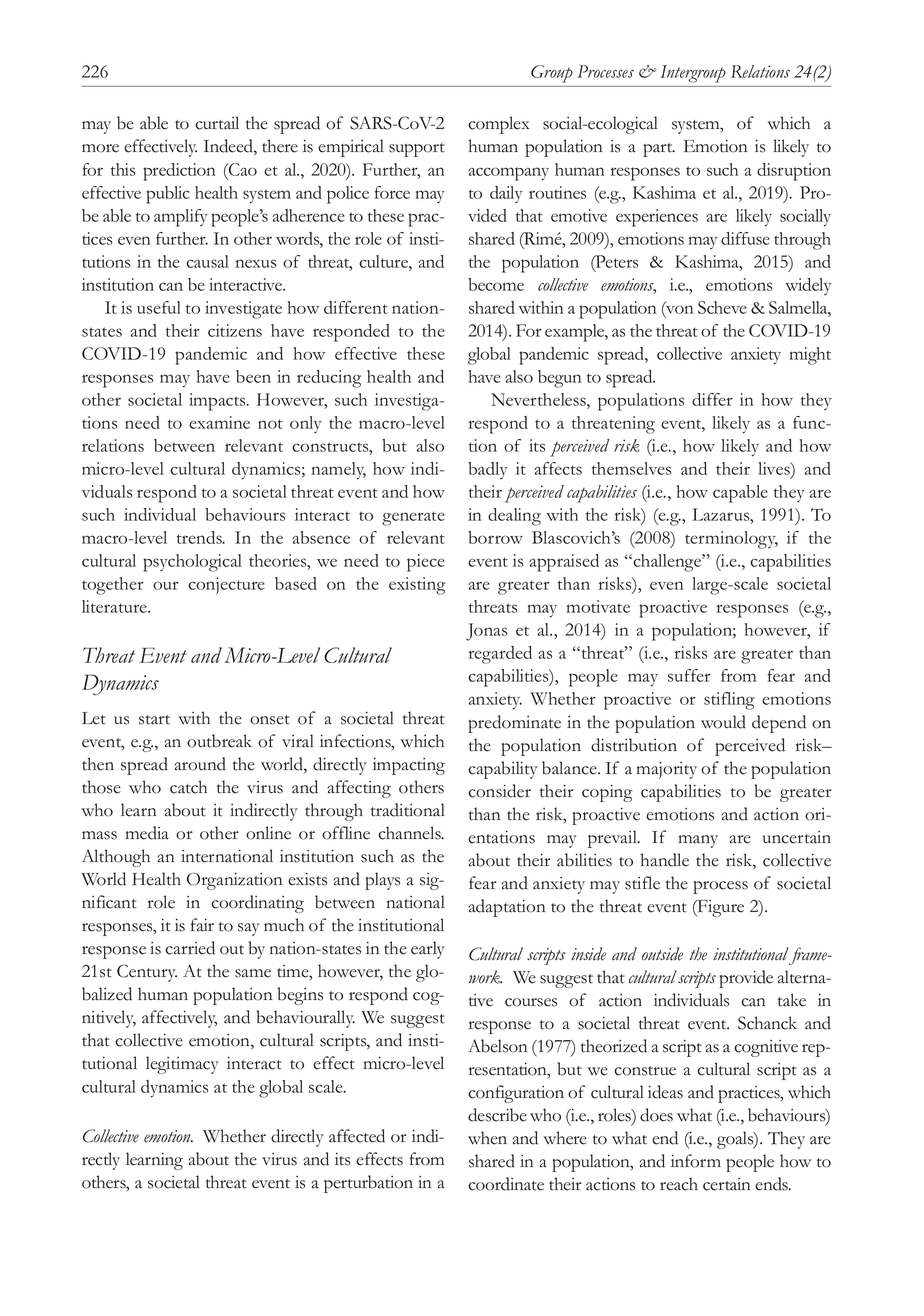 The height and width of the document is (1316, 924). What do you see at coordinates (486, 632) in the document?
I see `Jonas` at bounding box center [486, 632].
